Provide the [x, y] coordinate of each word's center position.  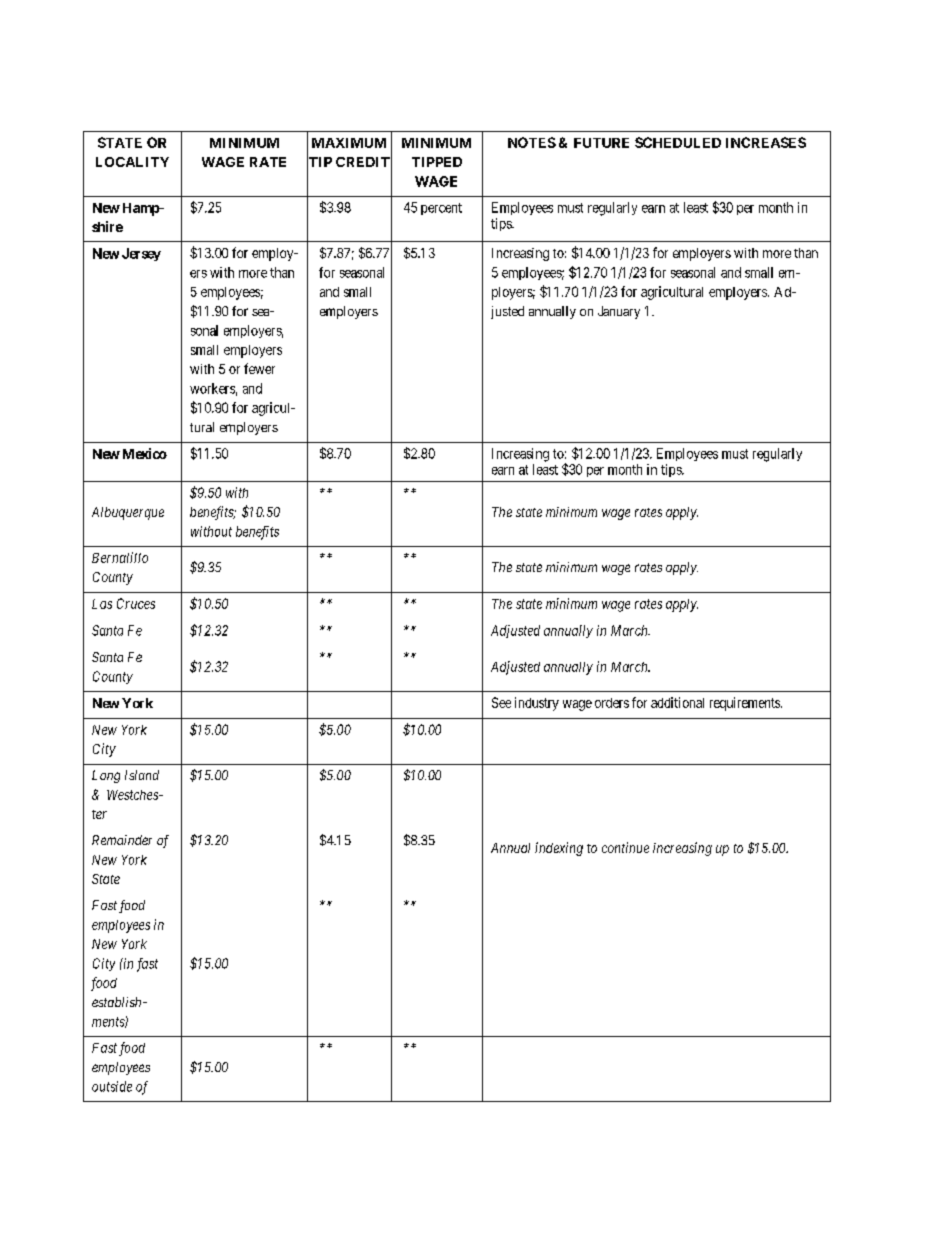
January [619, 312]
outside [112, 1086]
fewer [259, 368]
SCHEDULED [678, 142]
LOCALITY [132, 162]
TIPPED [437, 162]
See [501, 702]
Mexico [143, 453]
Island [142, 775]
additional [677, 702]
